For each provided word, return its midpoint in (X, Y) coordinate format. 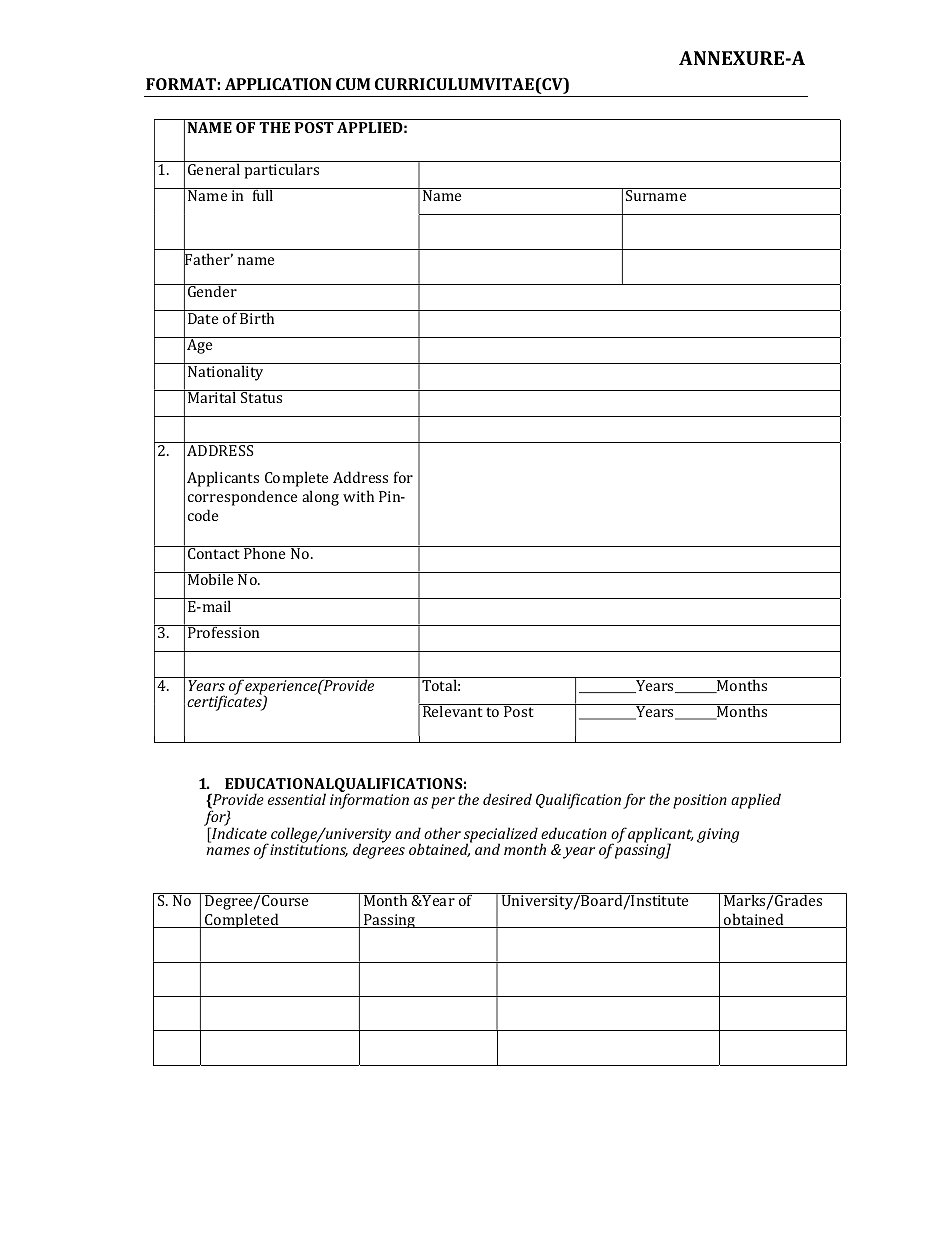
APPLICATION (278, 84)
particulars (282, 170)
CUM (353, 84)
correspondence (242, 498)
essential (297, 799)
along (320, 498)
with (358, 496)
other (442, 833)
